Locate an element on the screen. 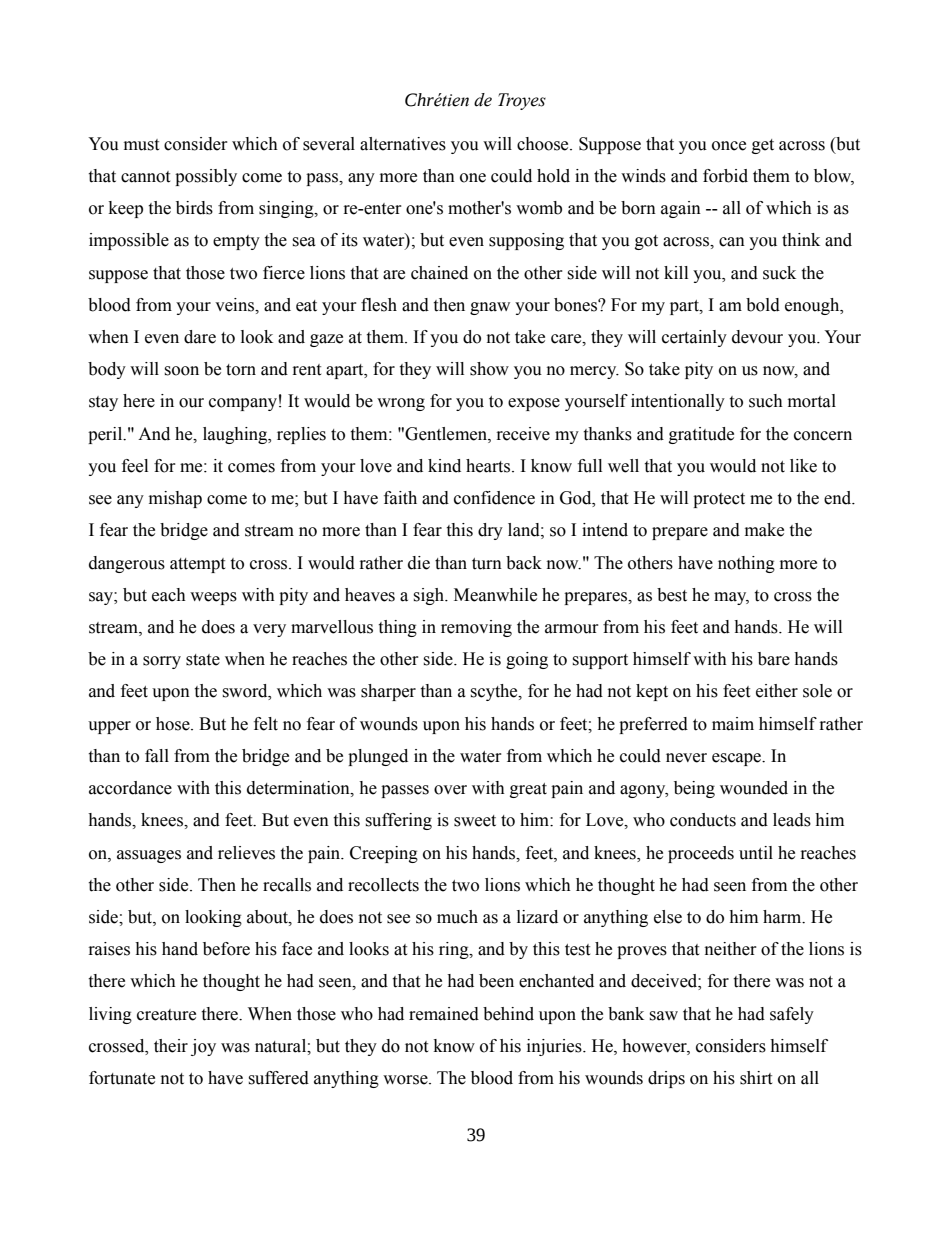  get is located at coordinates (763, 146).
